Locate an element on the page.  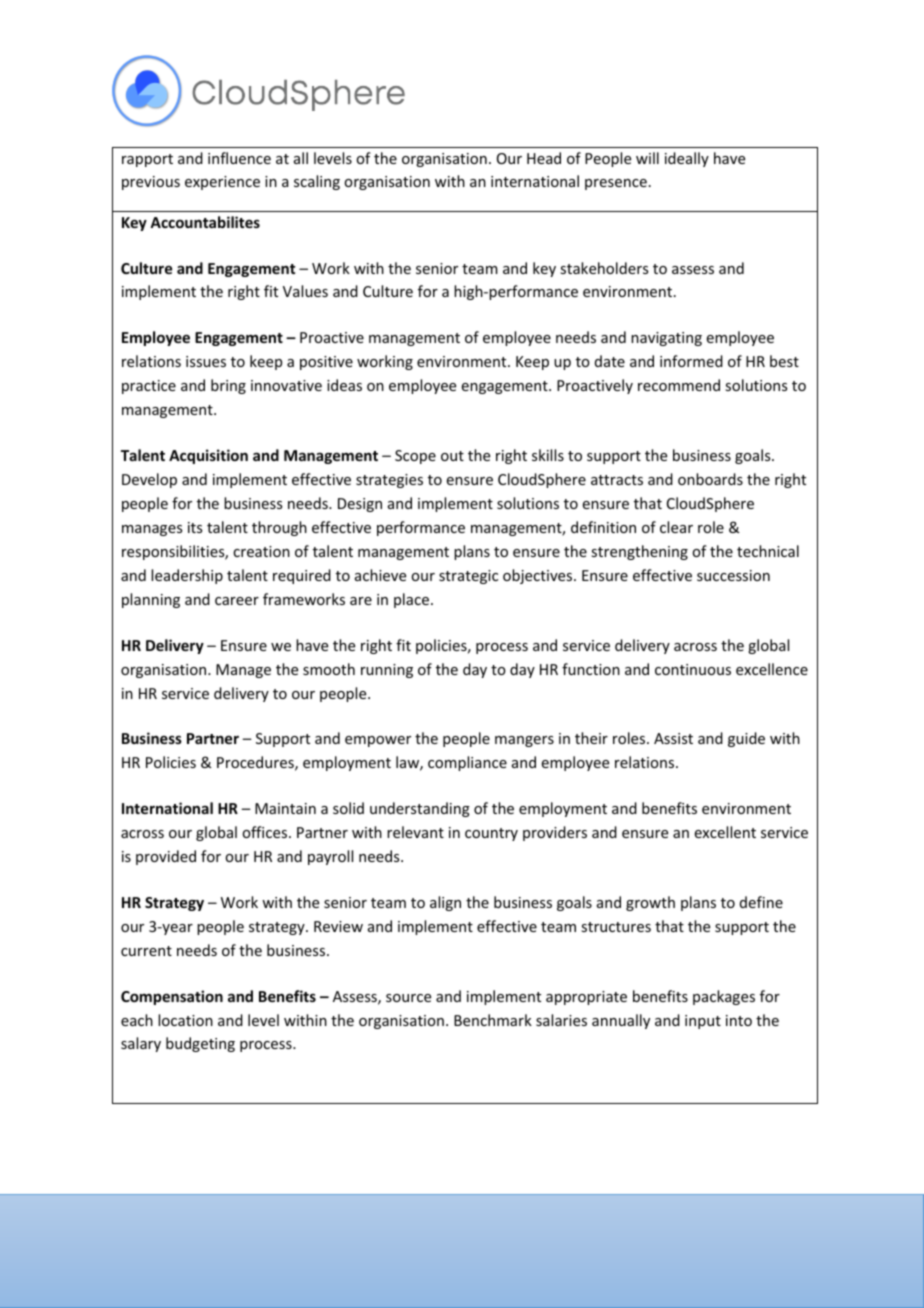
experience is located at coordinates (222, 183).
